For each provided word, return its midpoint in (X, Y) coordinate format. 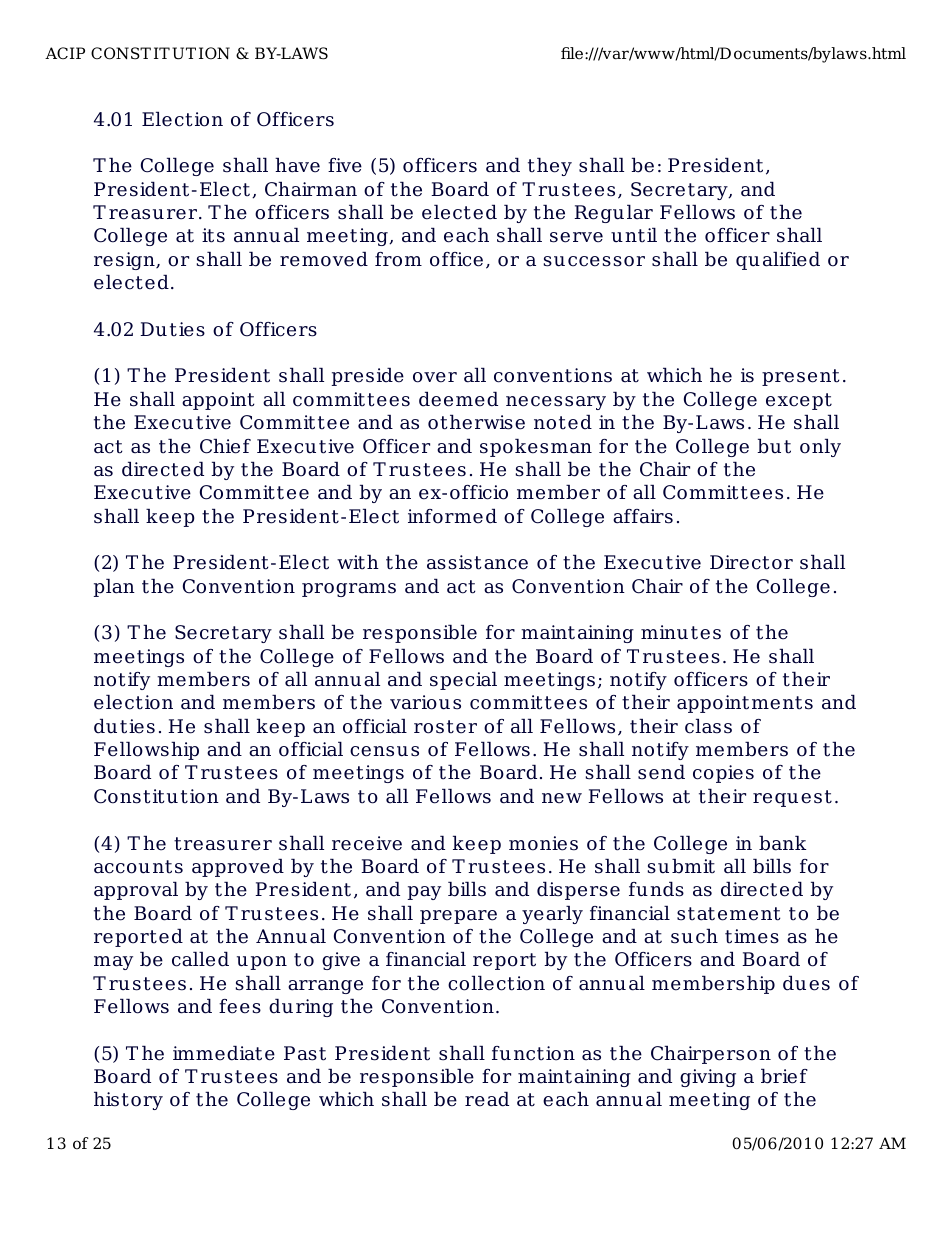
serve (576, 237)
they (550, 166)
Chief (225, 446)
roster (445, 727)
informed (452, 516)
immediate (224, 1053)
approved (238, 867)
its (213, 235)
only (820, 447)
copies (723, 774)
